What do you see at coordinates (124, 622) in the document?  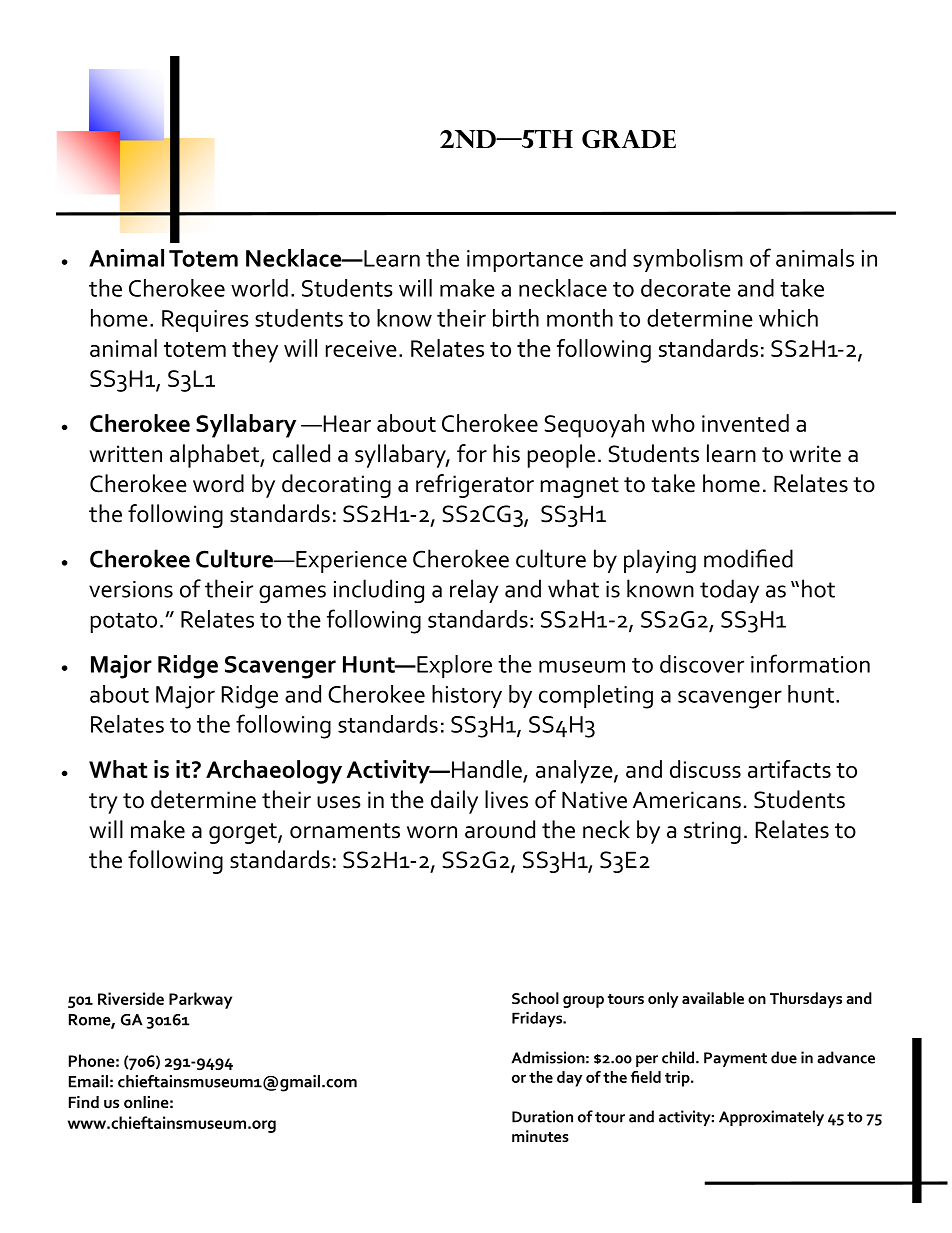 I see `potato` at bounding box center [124, 622].
